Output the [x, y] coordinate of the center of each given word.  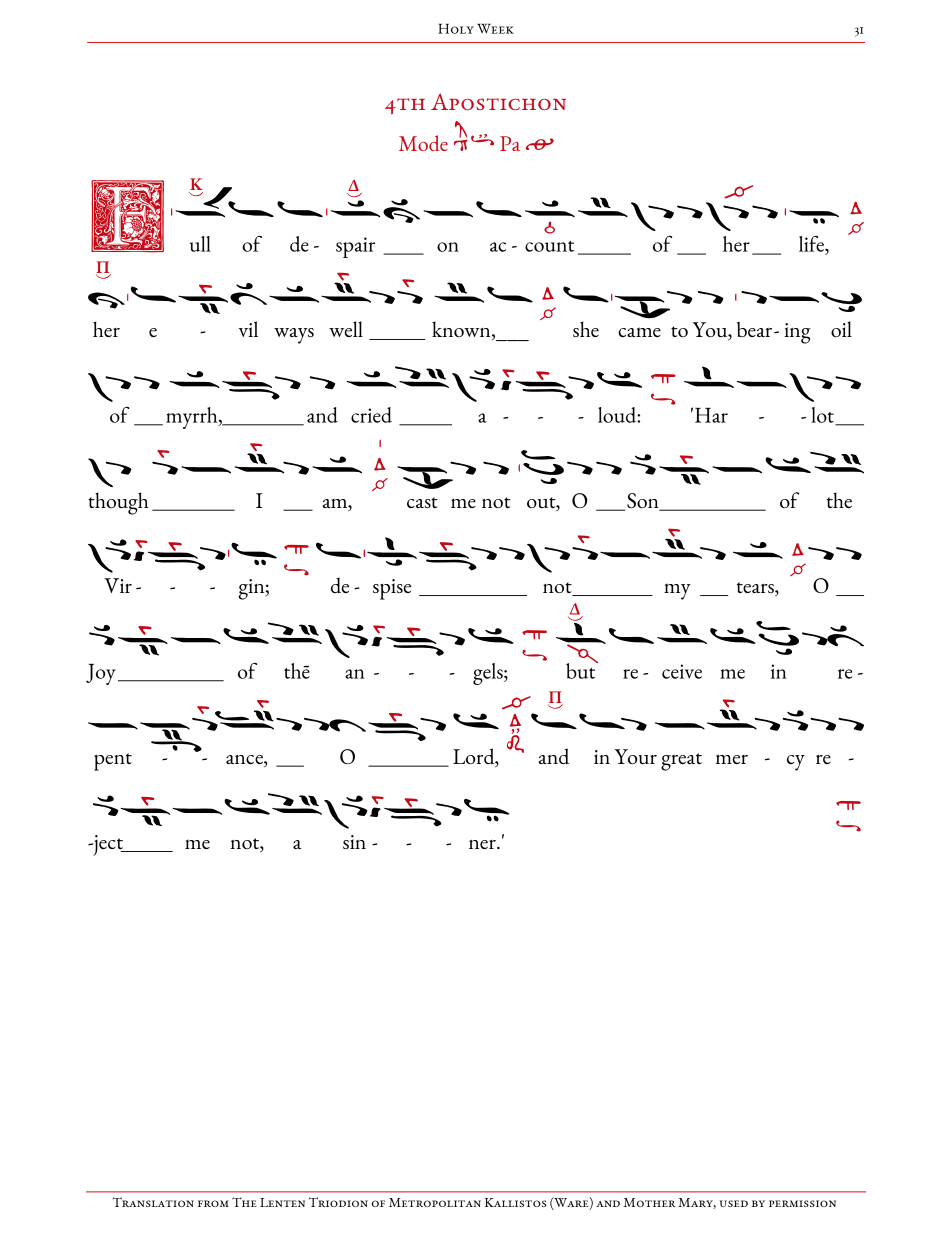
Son [643, 502]
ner [483, 844]
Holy [456, 29]
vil [248, 329]
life [812, 244]
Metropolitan [435, 1202]
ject [108, 845]
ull [200, 244]
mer [732, 759]
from [213, 1203]
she [586, 329]
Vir [118, 585]
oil [841, 329]
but [582, 669]
